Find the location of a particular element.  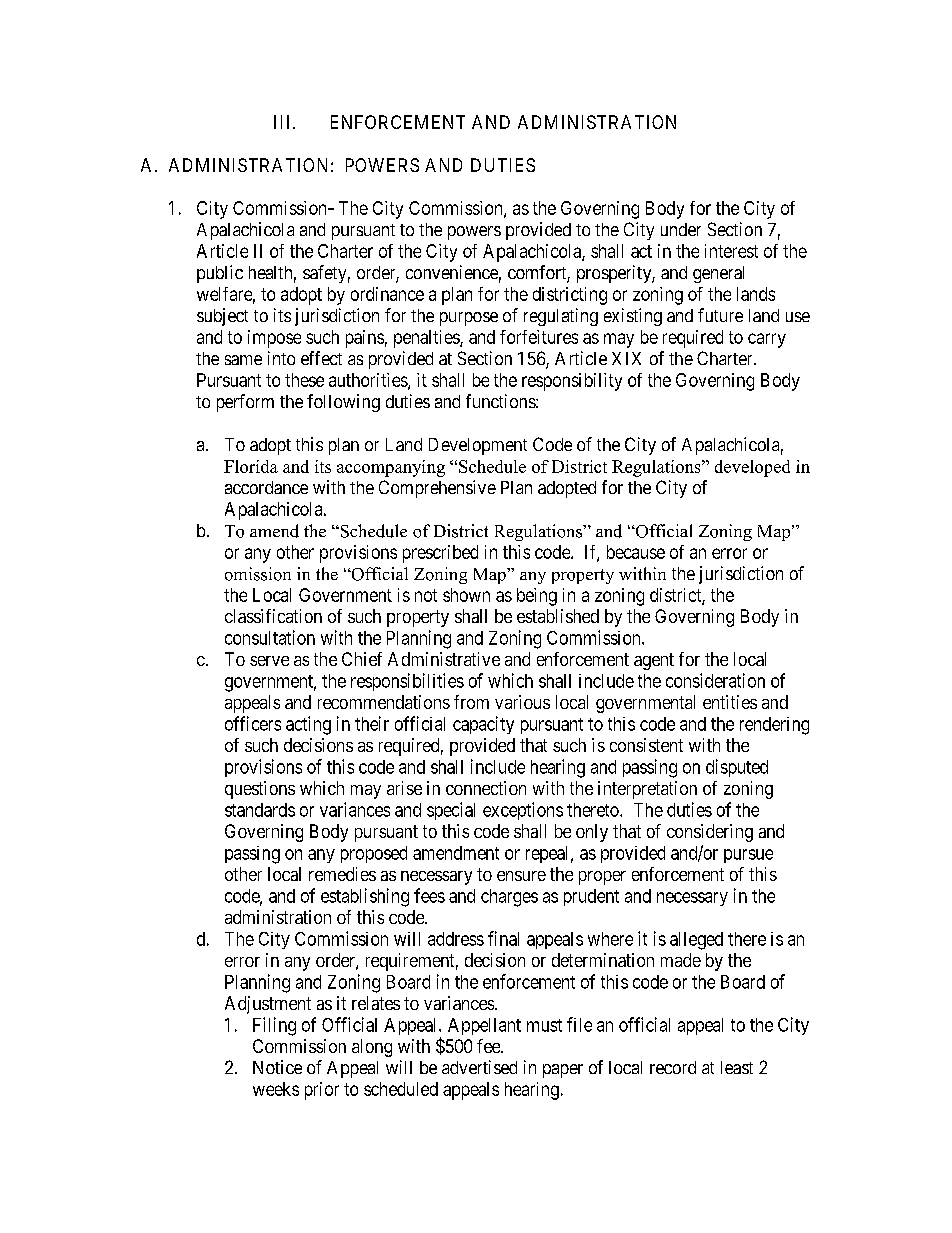

under is located at coordinates (681, 229).
